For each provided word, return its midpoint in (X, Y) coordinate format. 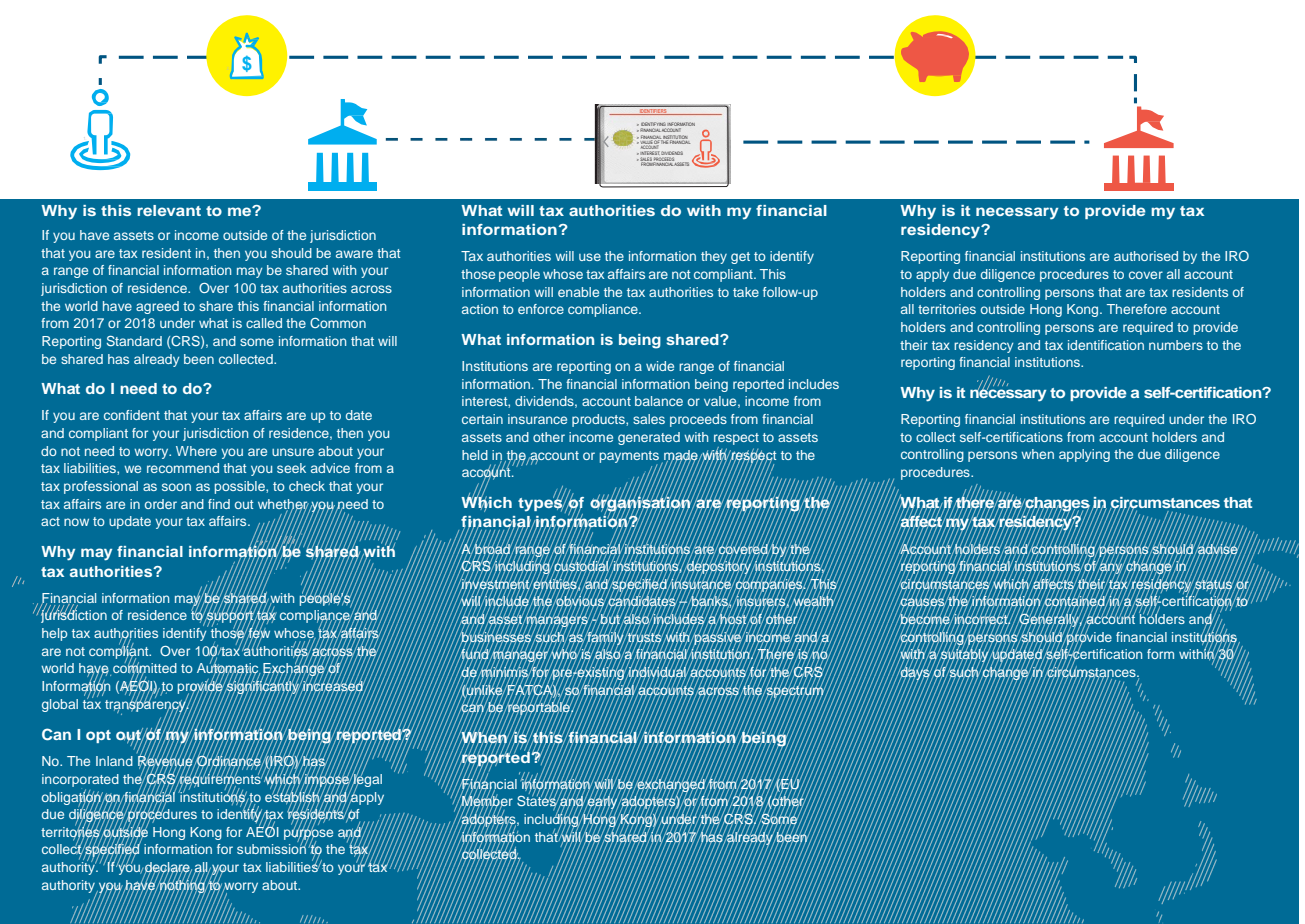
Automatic (228, 668)
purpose (308, 834)
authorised (1146, 256)
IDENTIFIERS (653, 112)
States (537, 801)
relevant (169, 210)
